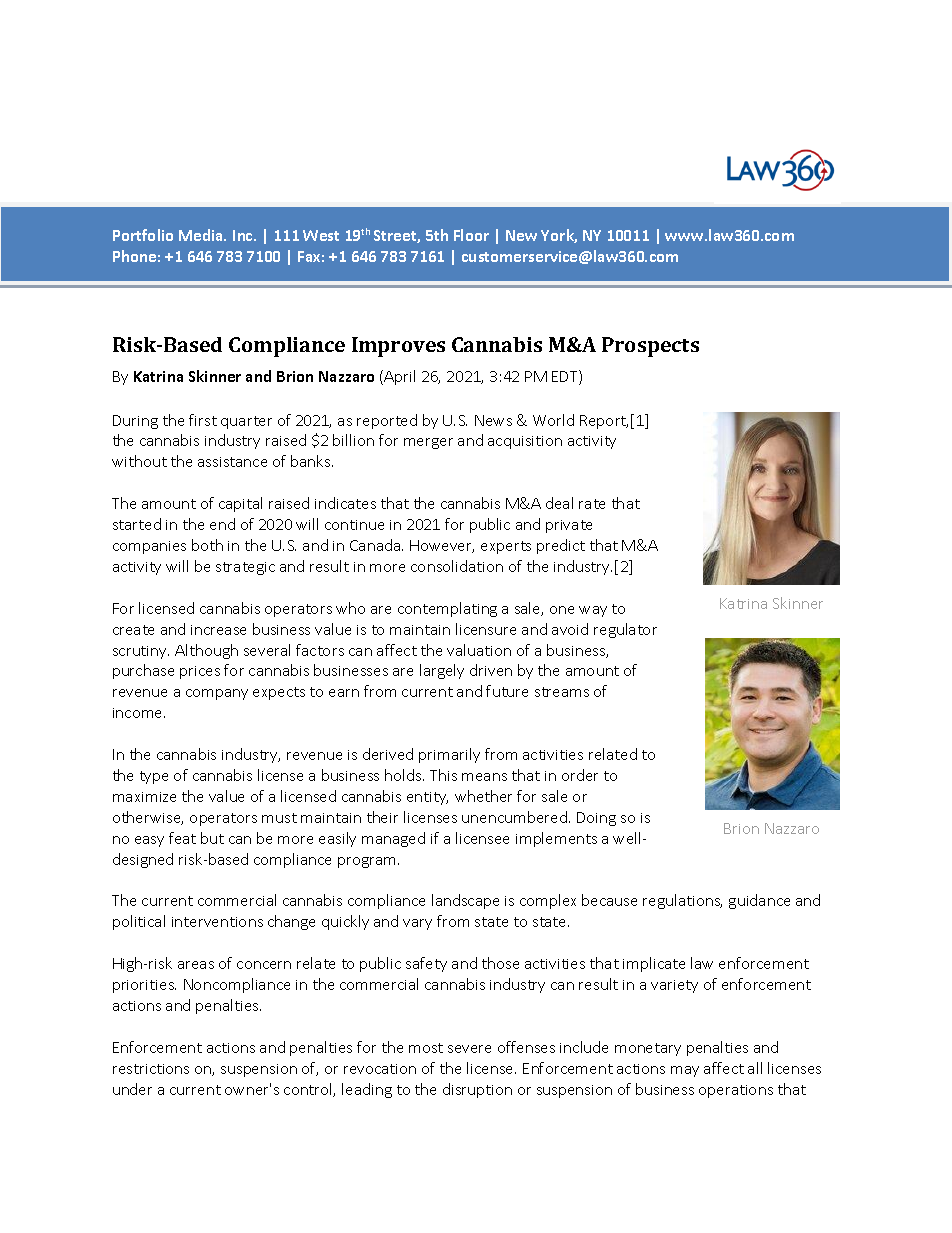  Describe the element at coordinates (625, 630) in the screenshot. I see `regulator` at that location.
